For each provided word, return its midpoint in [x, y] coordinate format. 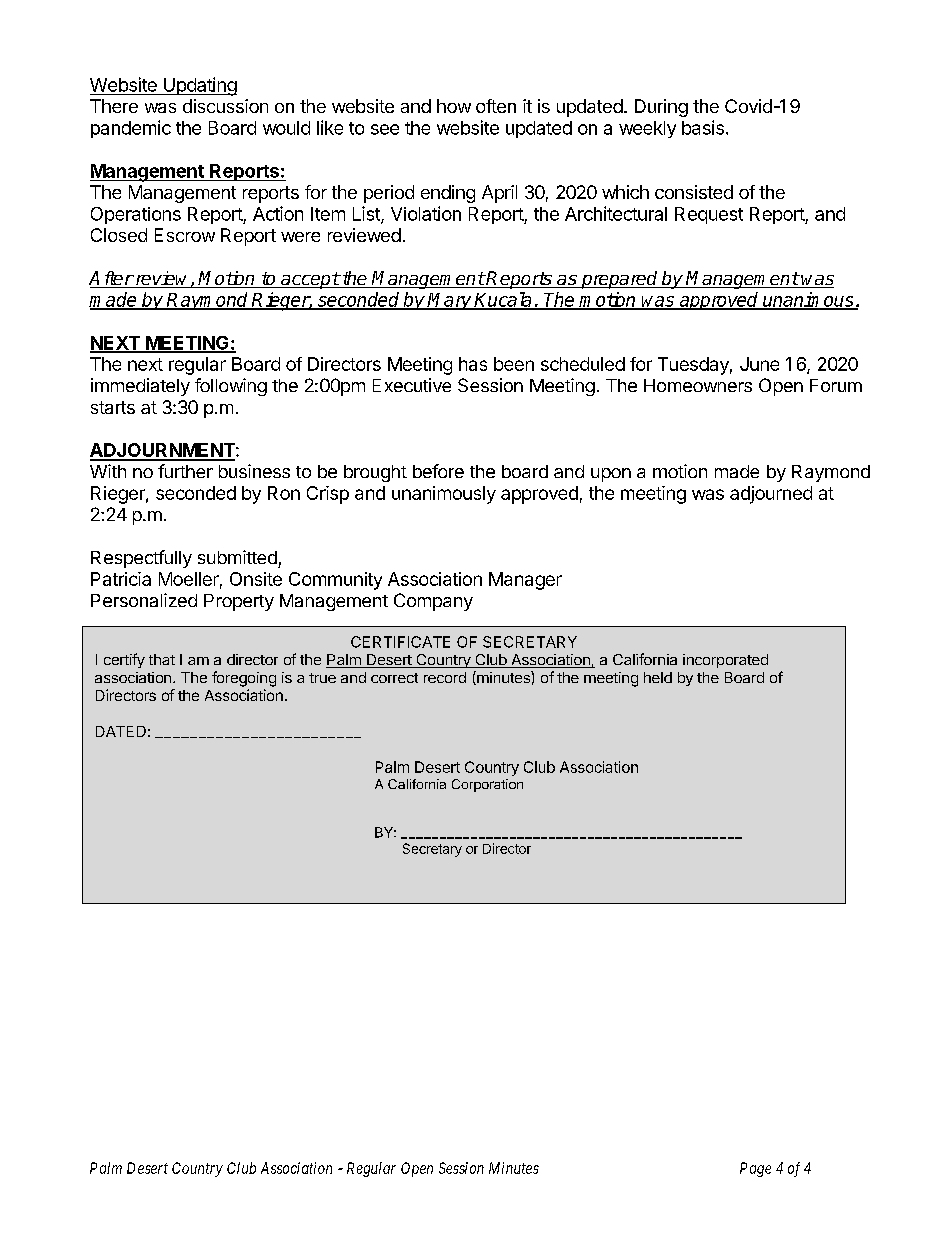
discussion [225, 106]
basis [703, 127]
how [454, 106]
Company [433, 602]
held [658, 677]
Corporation [487, 785]
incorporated [725, 661]
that [162, 659]
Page [755, 1169]
